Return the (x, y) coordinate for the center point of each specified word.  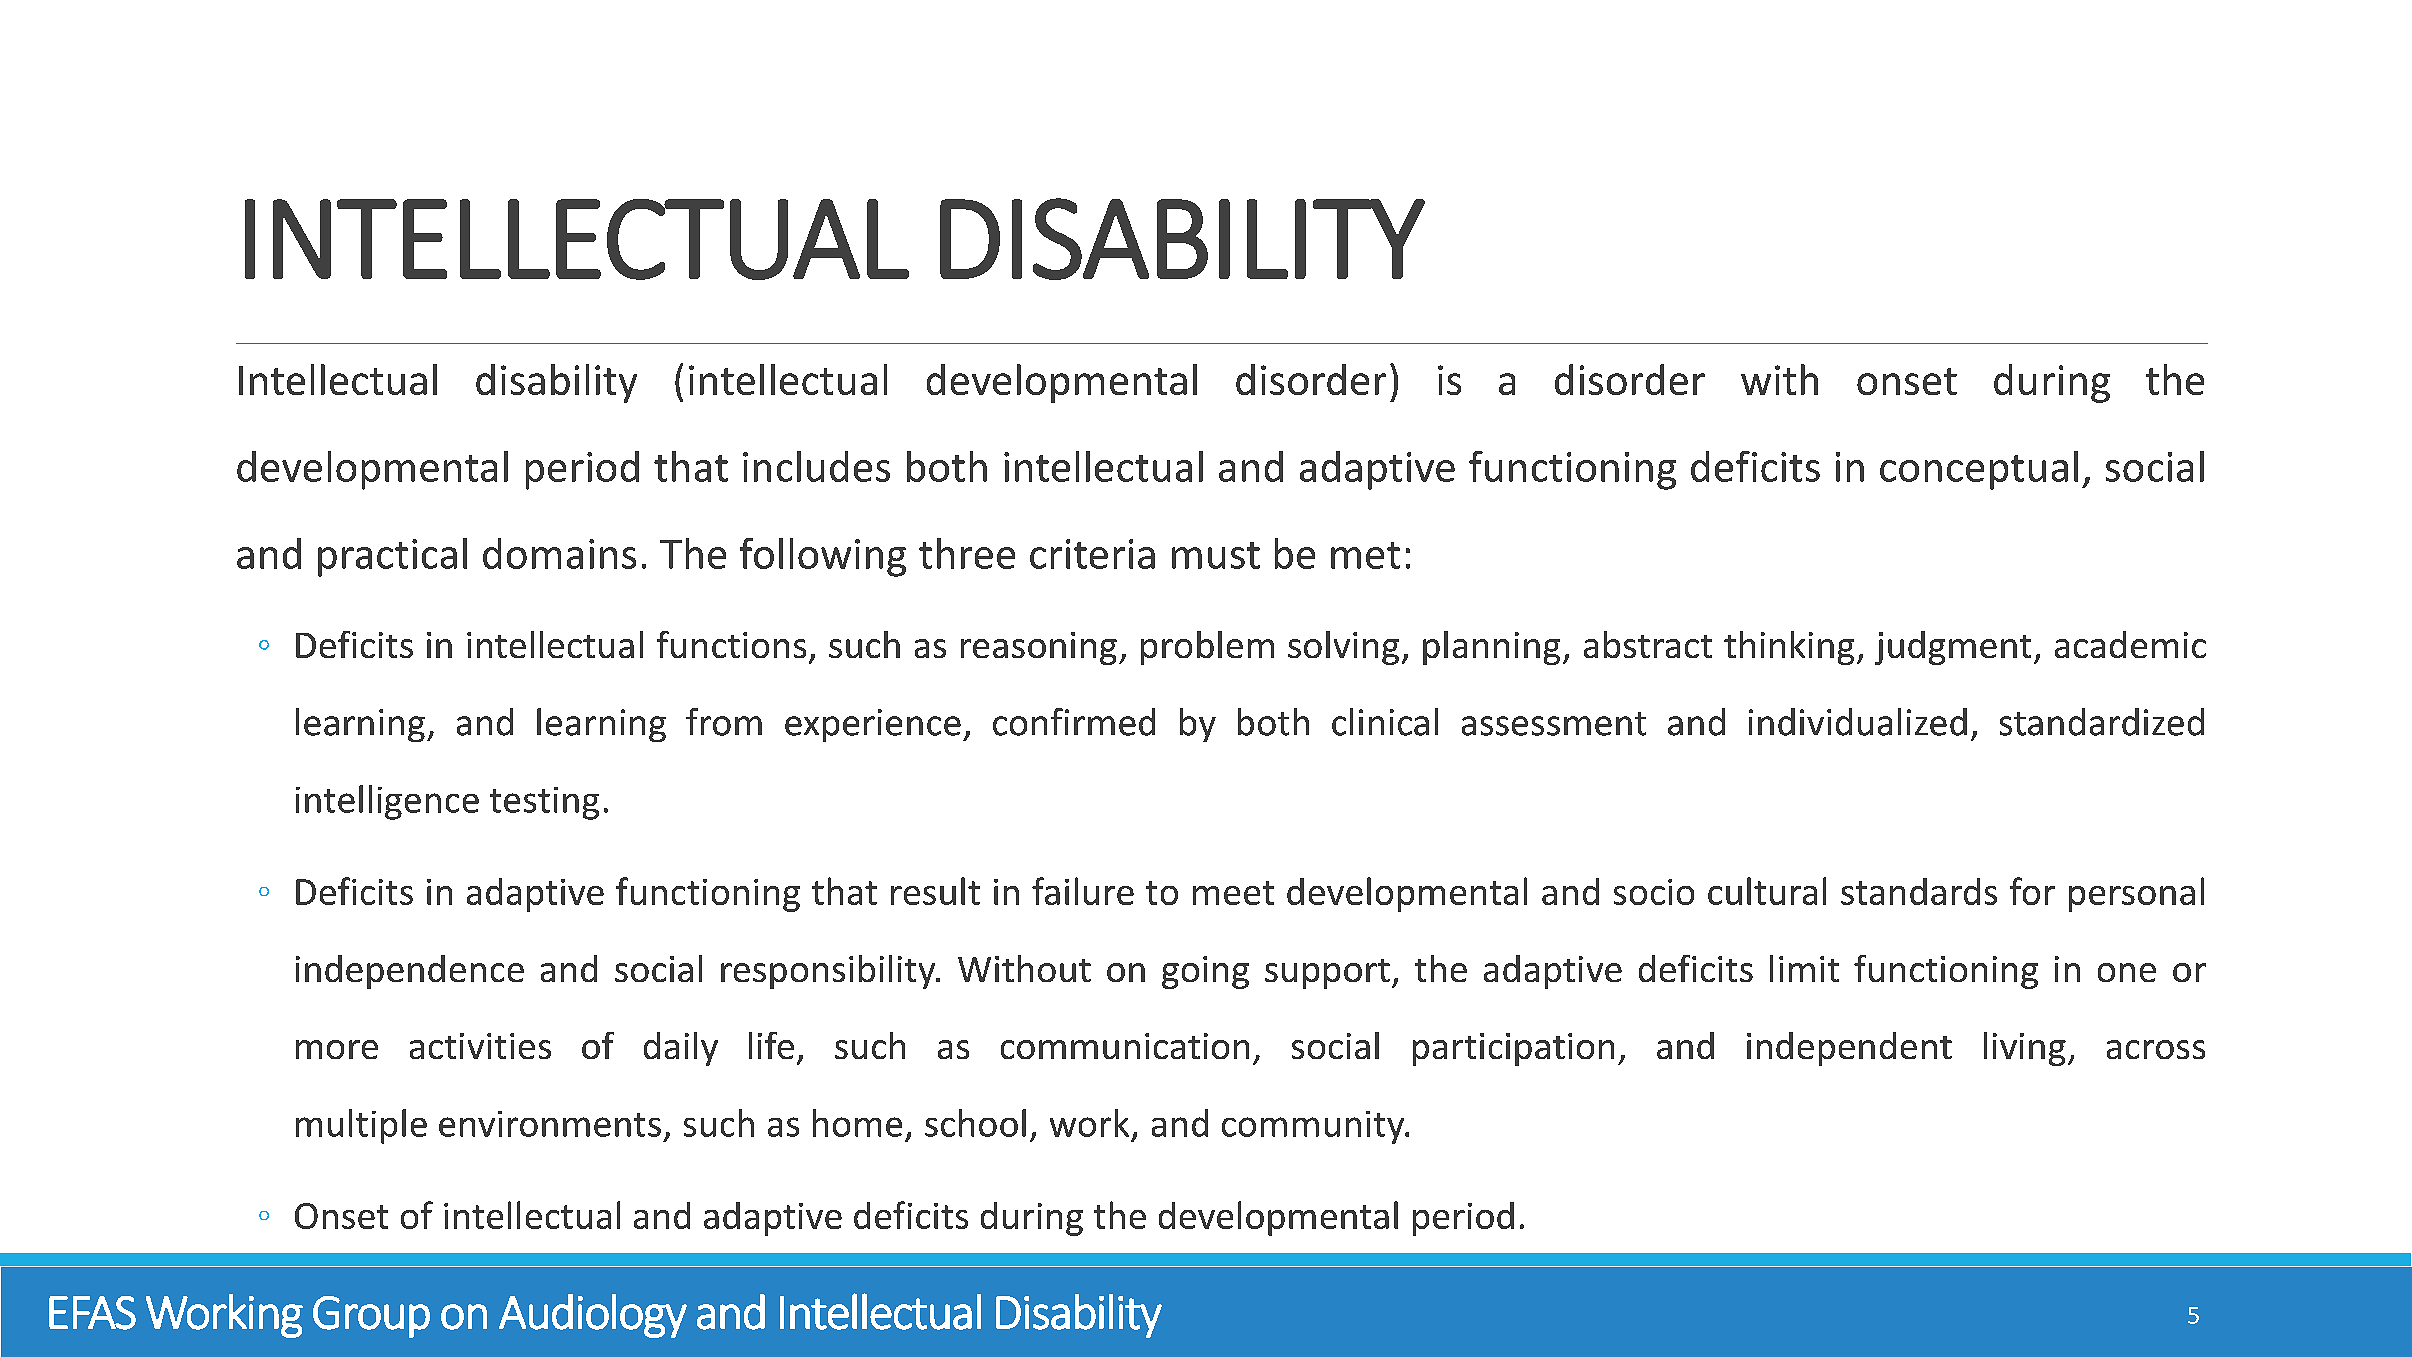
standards (1919, 891)
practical (392, 557)
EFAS (92, 1313)
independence (410, 972)
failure (1083, 891)
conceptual (1979, 470)
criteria (1092, 554)
